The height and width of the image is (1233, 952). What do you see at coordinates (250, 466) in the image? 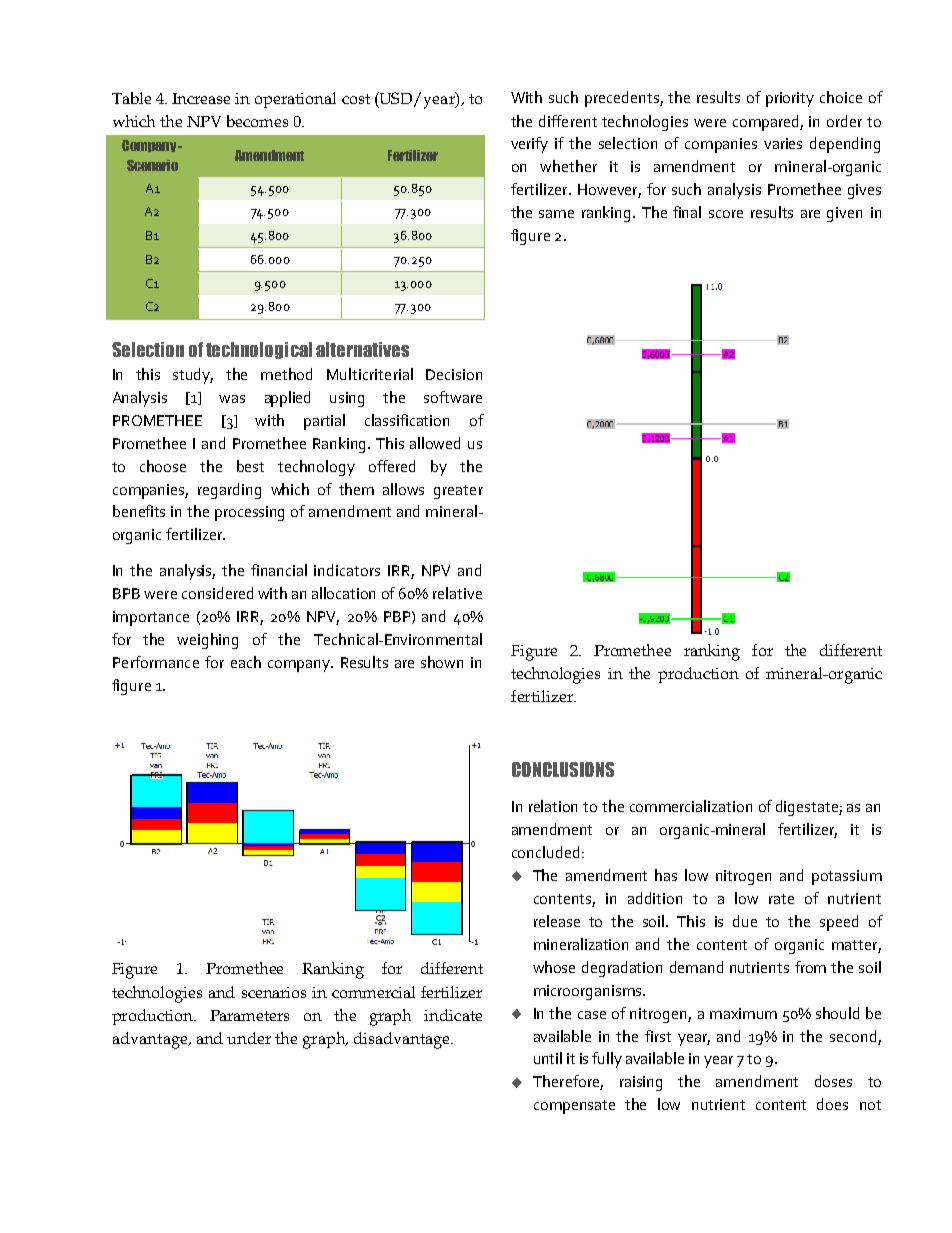
I see `best` at bounding box center [250, 466].
